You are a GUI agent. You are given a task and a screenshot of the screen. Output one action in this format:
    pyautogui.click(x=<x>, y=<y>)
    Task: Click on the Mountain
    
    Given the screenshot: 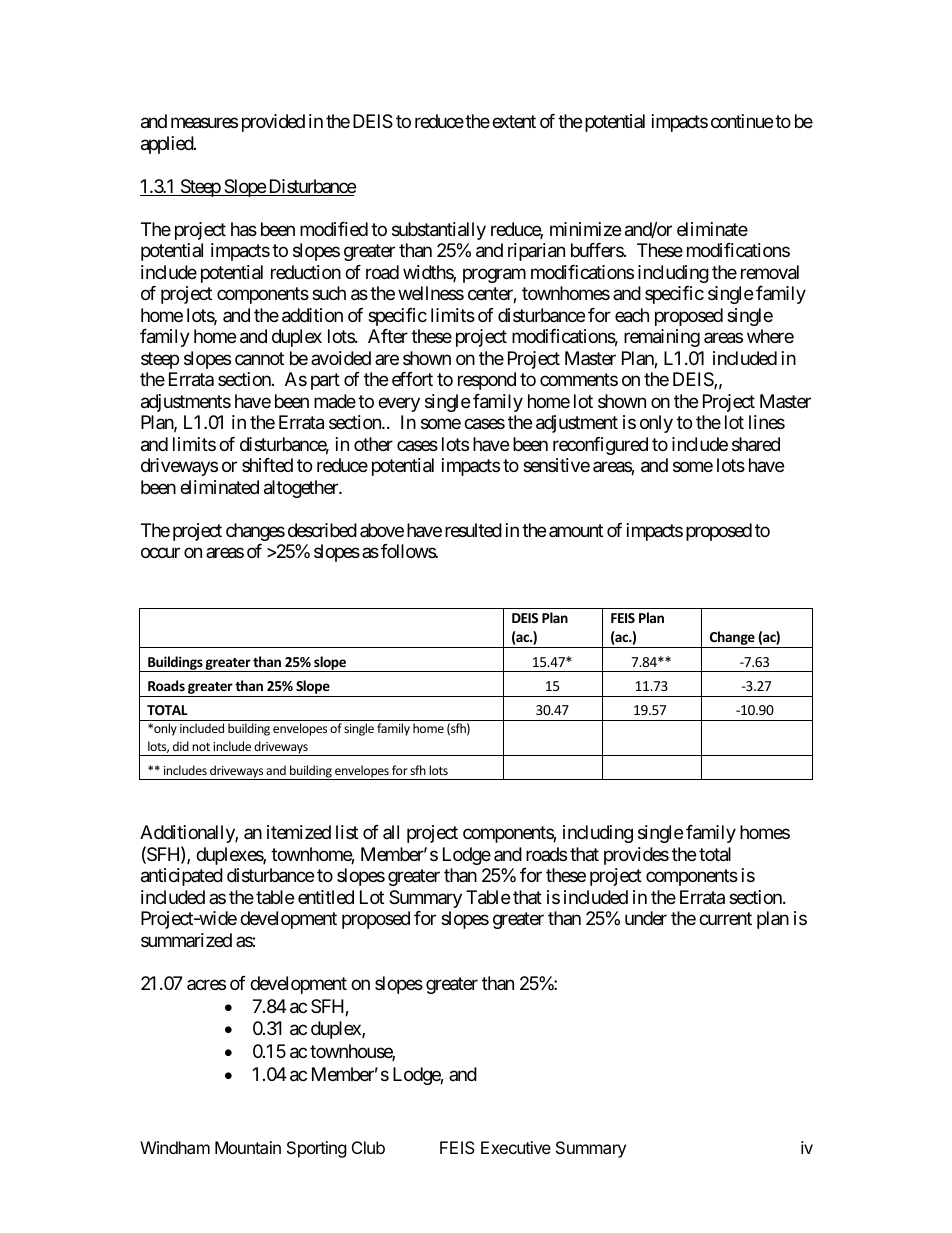 What is the action you would take?
    pyautogui.click(x=248, y=1147)
